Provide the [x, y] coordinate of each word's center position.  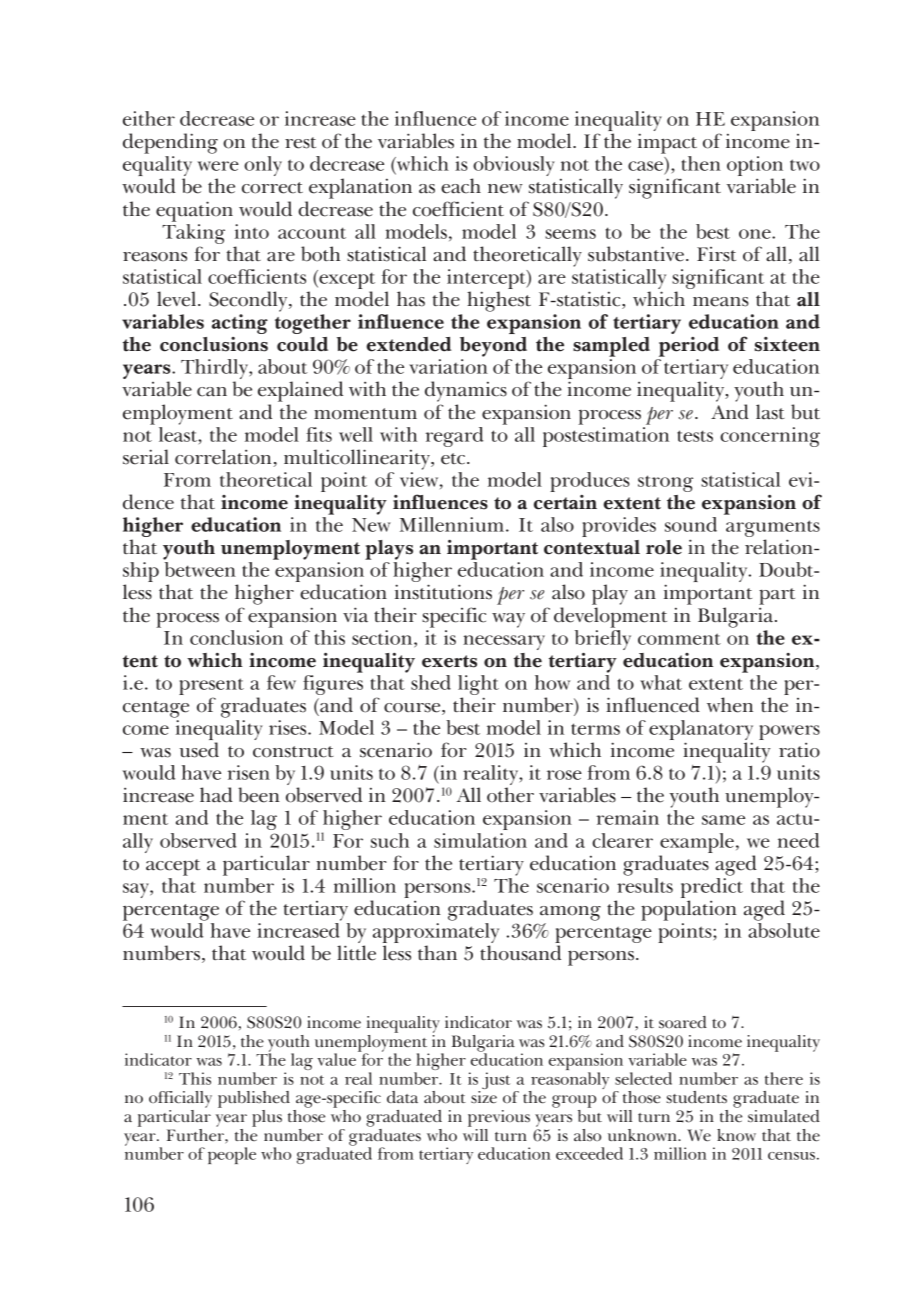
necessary [504, 642]
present [211, 686]
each [461, 186]
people [232, 1155]
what [661, 682]
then [701, 163]
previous [499, 1118]
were [218, 166]
